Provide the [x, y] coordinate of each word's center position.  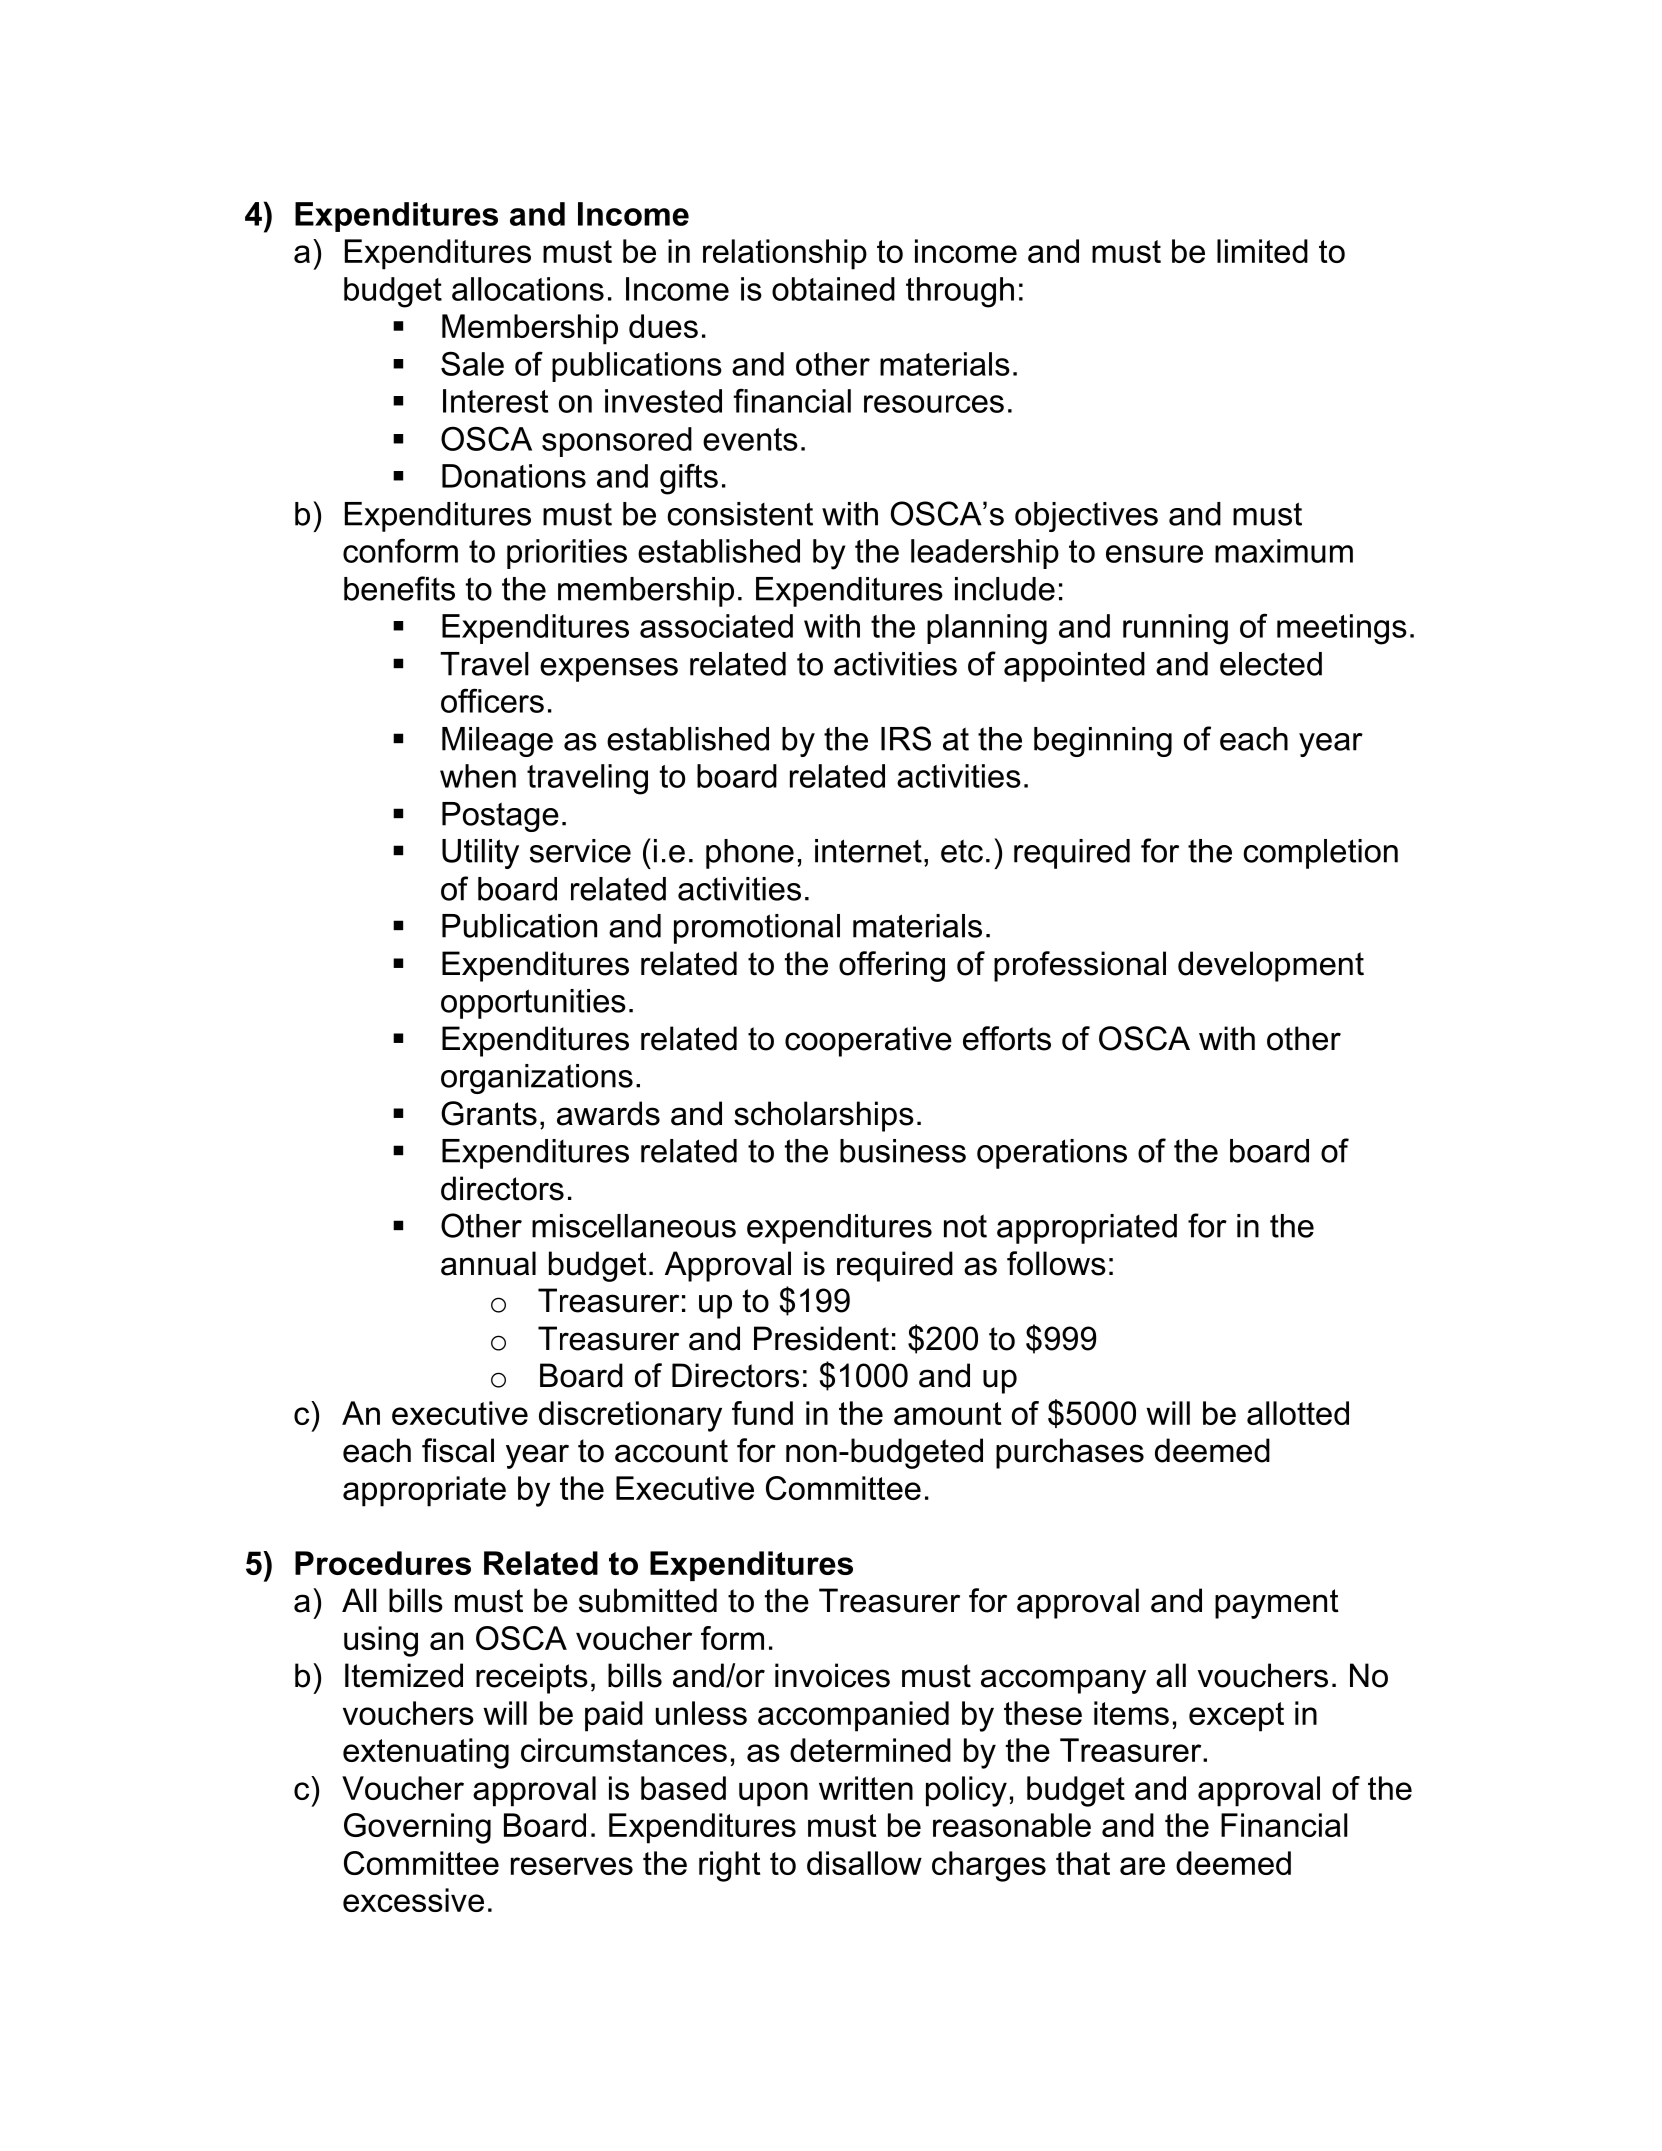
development [1271, 966]
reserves [572, 1866]
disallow [864, 1863]
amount [947, 1413]
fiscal [458, 1450]
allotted [1298, 1413]
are [1142, 1866]
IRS [906, 738]
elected [1271, 664]
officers [492, 700]
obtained [833, 289]
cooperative [868, 1041]
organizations [537, 1079]
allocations [528, 289]
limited [1262, 251]
